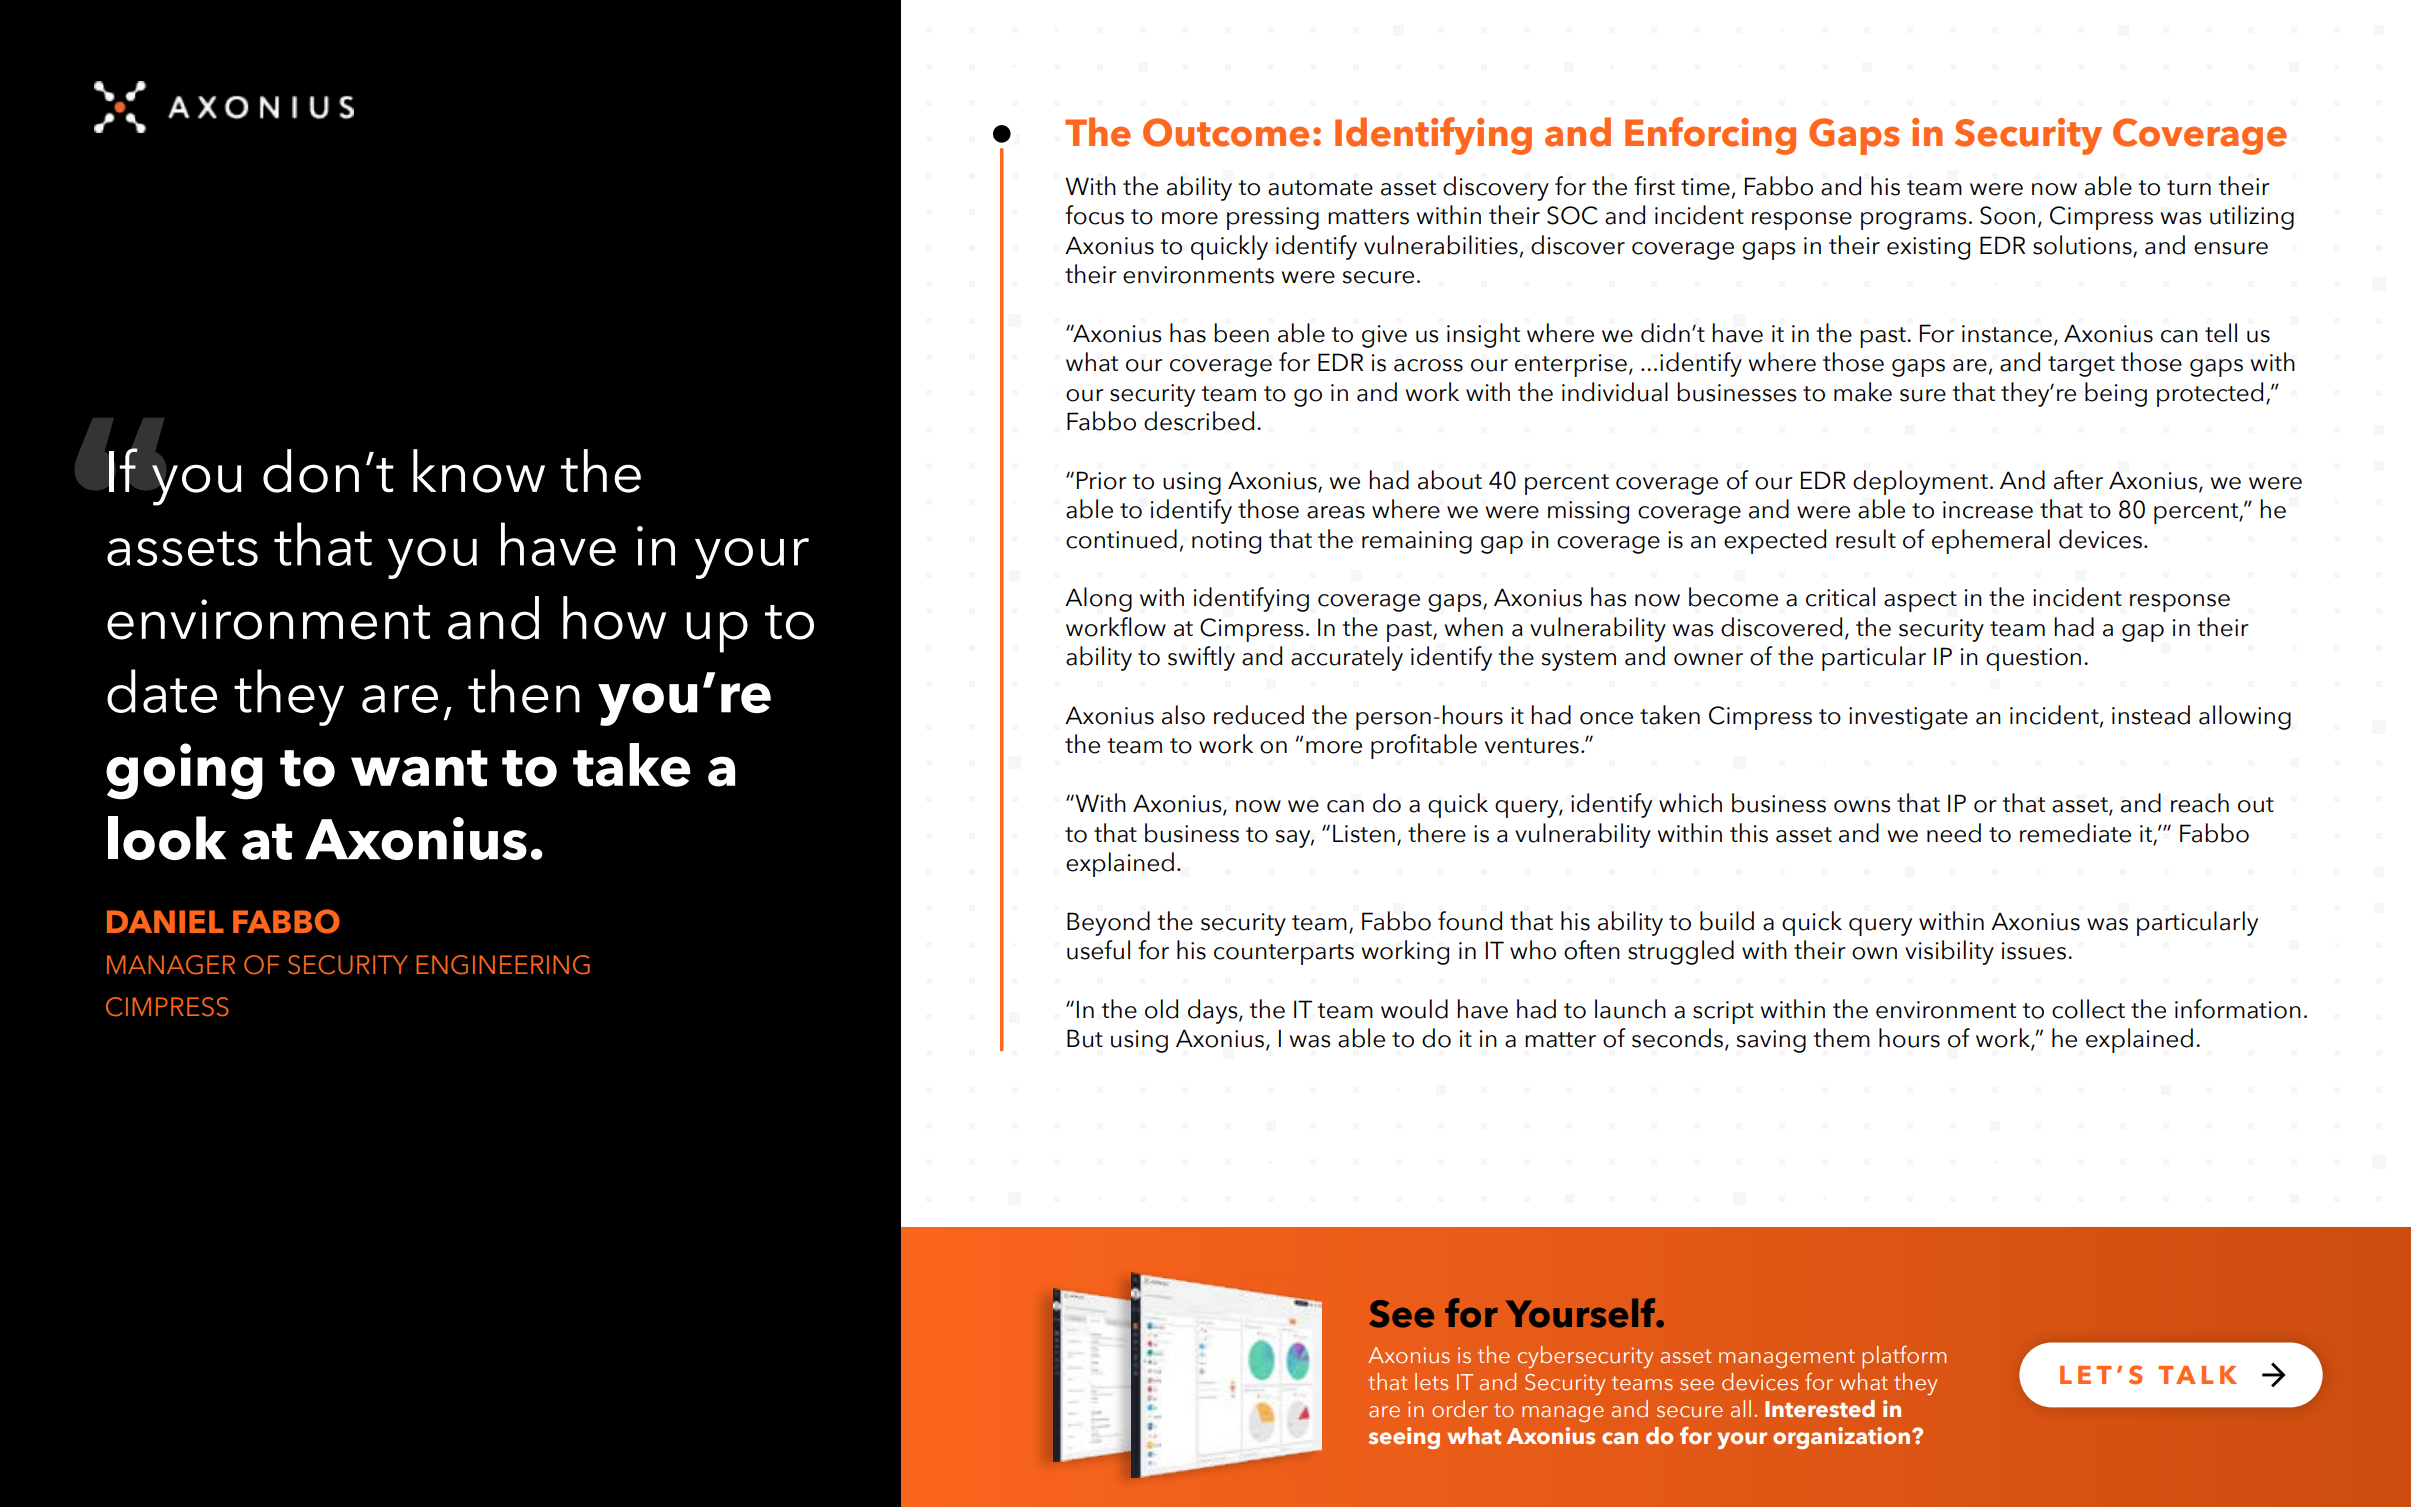 The height and width of the page is (1507, 2411). What do you see at coordinates (1862, 806) in the page?
I see `owns` at bounding box center [1862, 806].
